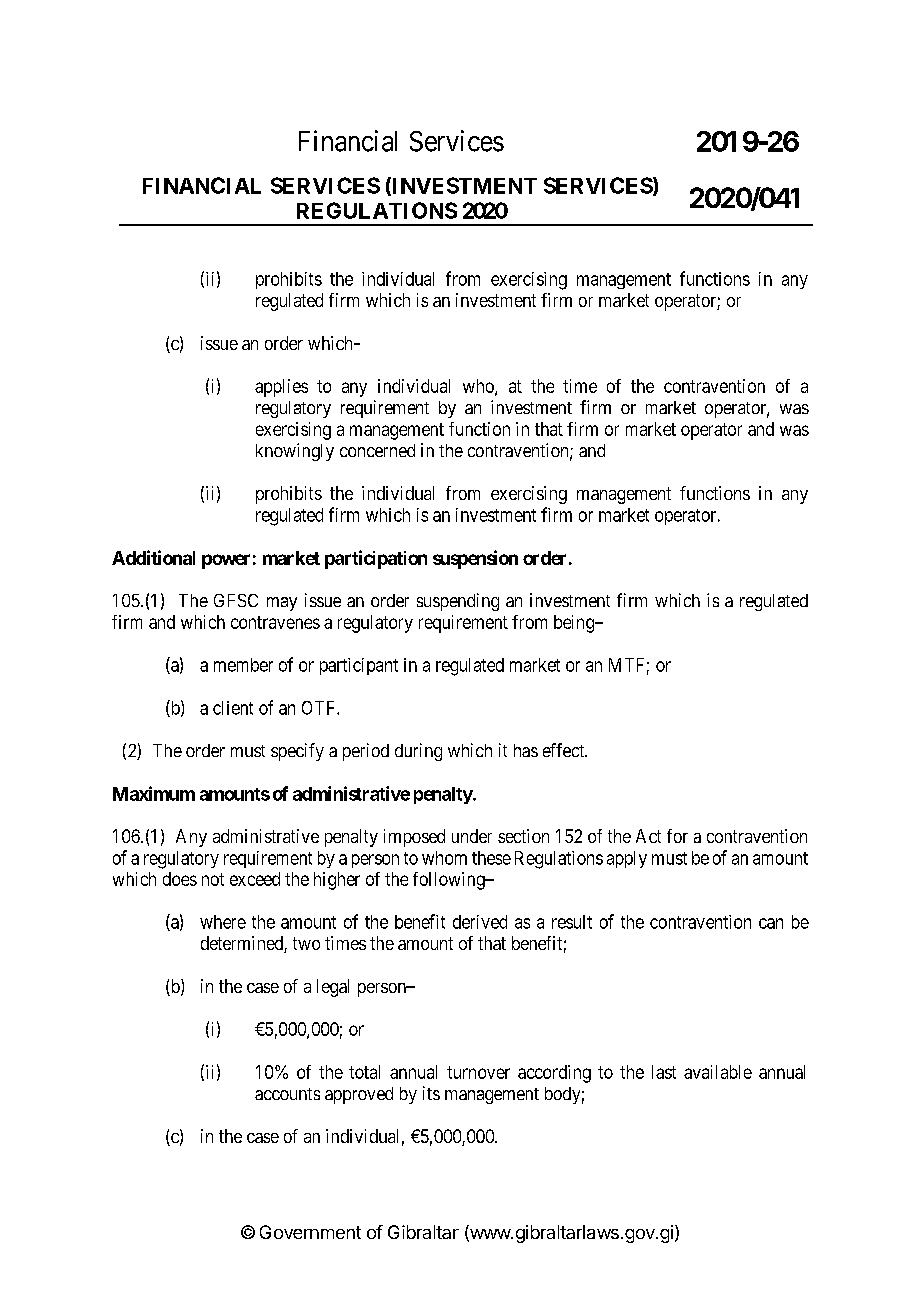 This document has height=1308, width=924. What do you see at coordinates (575, 624) in the document?
I see `being` at bounding box center [575, 624].
